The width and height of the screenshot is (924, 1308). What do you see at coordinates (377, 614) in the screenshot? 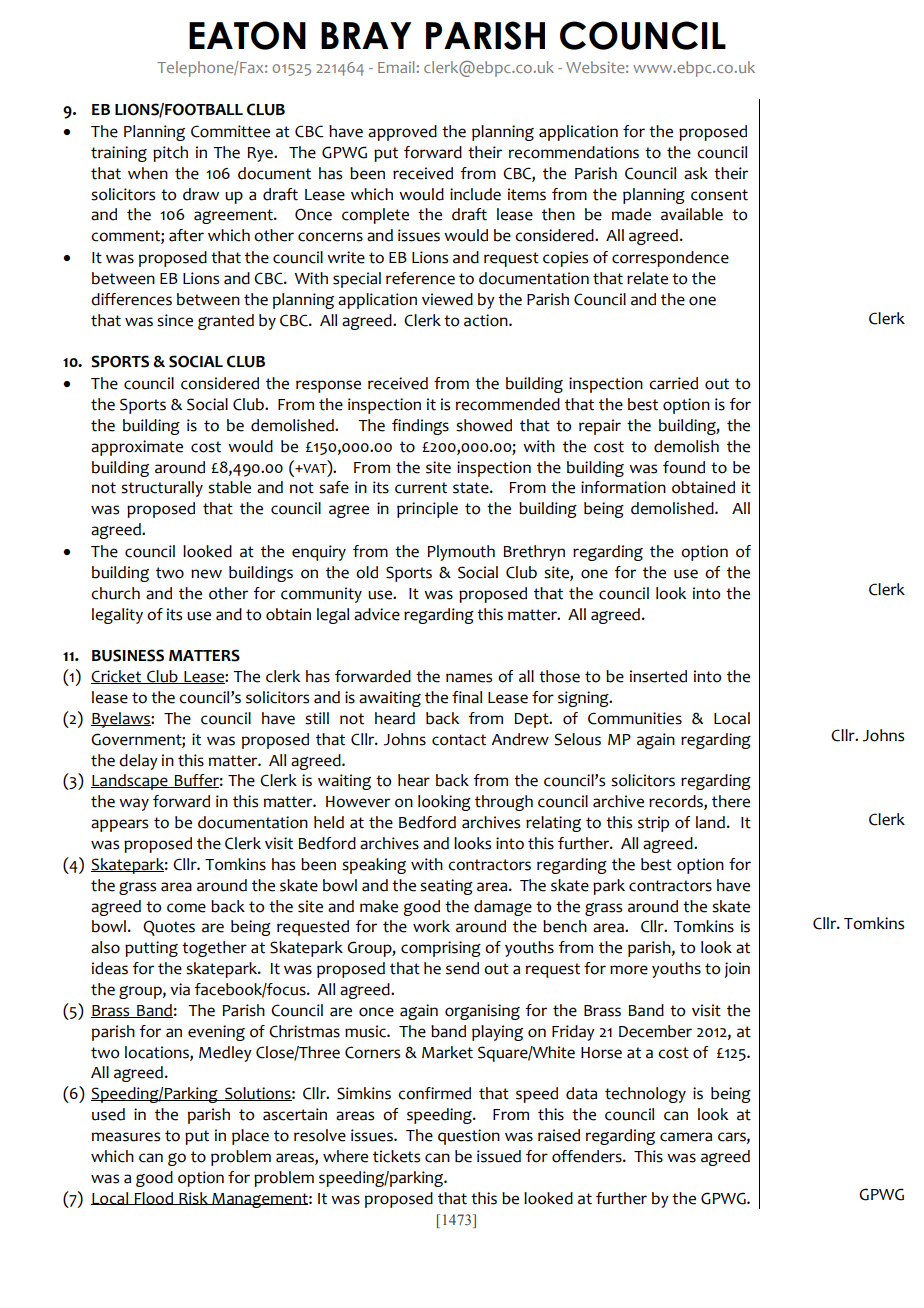
I see `advice` at bounding box center [377, 614].
